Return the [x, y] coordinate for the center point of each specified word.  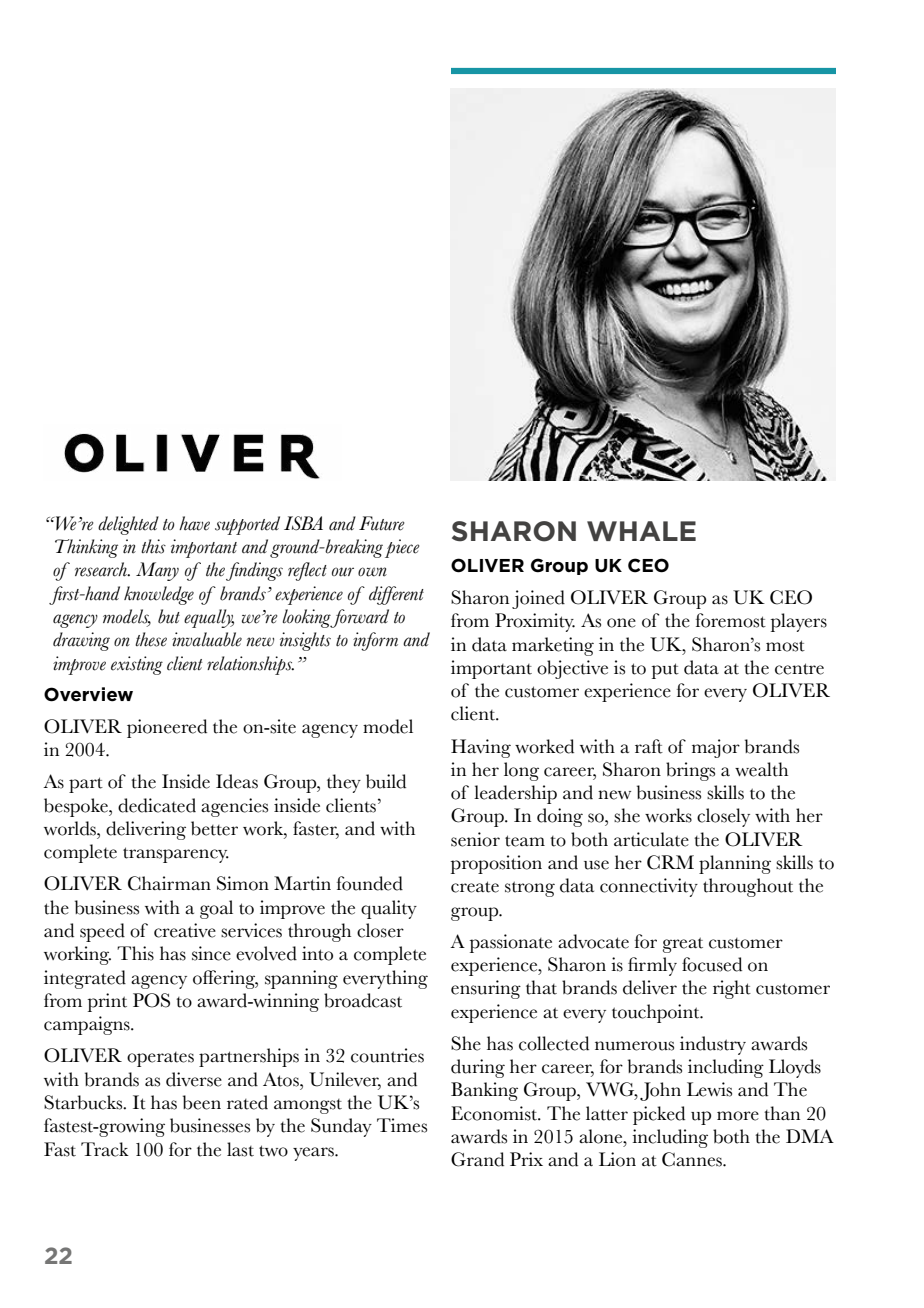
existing [137, 665]
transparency [176, 855]
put [665, 671]
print [107, 1002]
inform [375, 641]
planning [735, 864]
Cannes [693, 1159]
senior [475, 839]
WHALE [641, 531]
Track [105, 1149]
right [732, 989]
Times [402, 1125]
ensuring [486, 989]
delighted [128, 525]
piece [402, 548]
